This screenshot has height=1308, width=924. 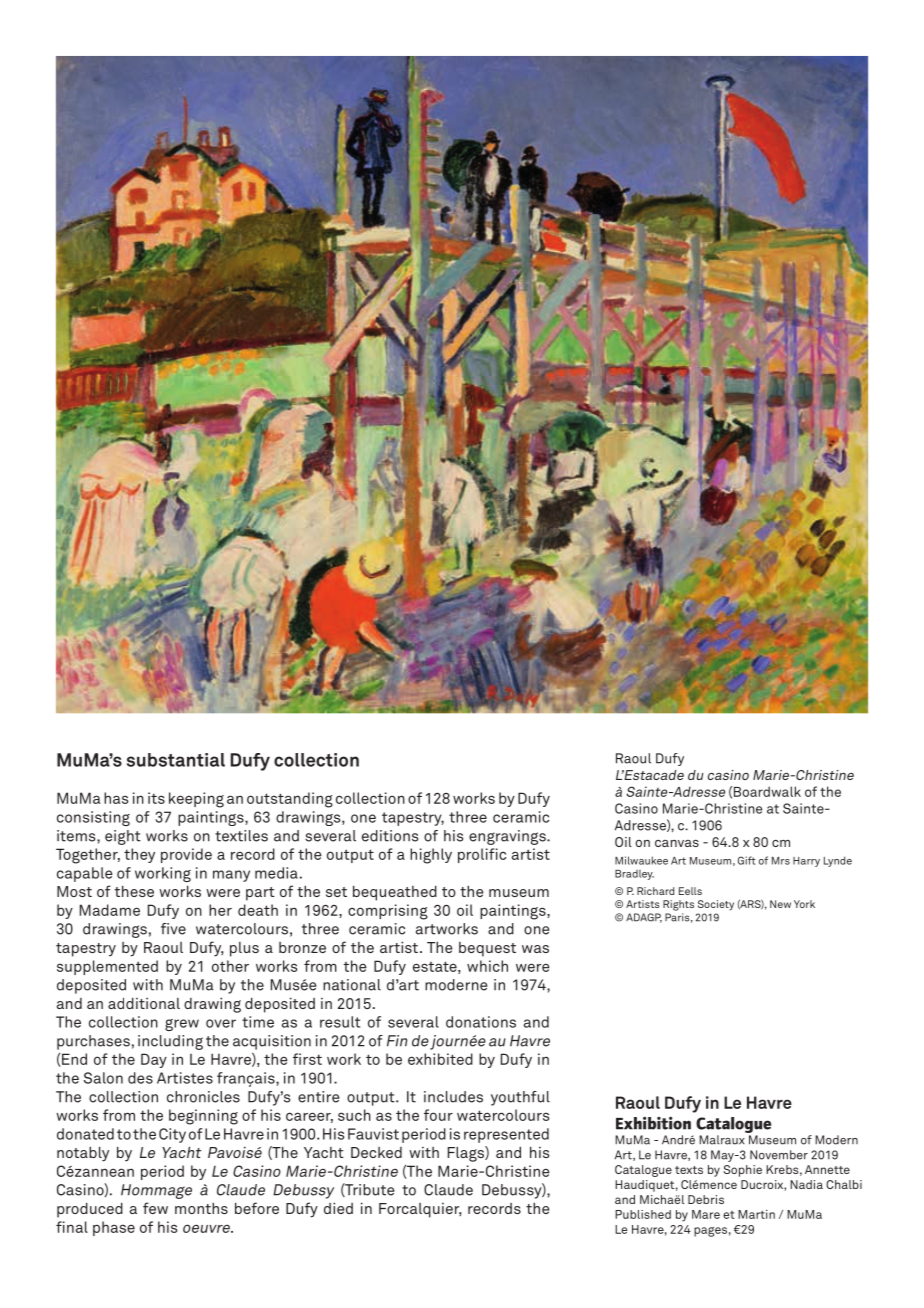 I want to click on was, so click(x=535, y=949).
